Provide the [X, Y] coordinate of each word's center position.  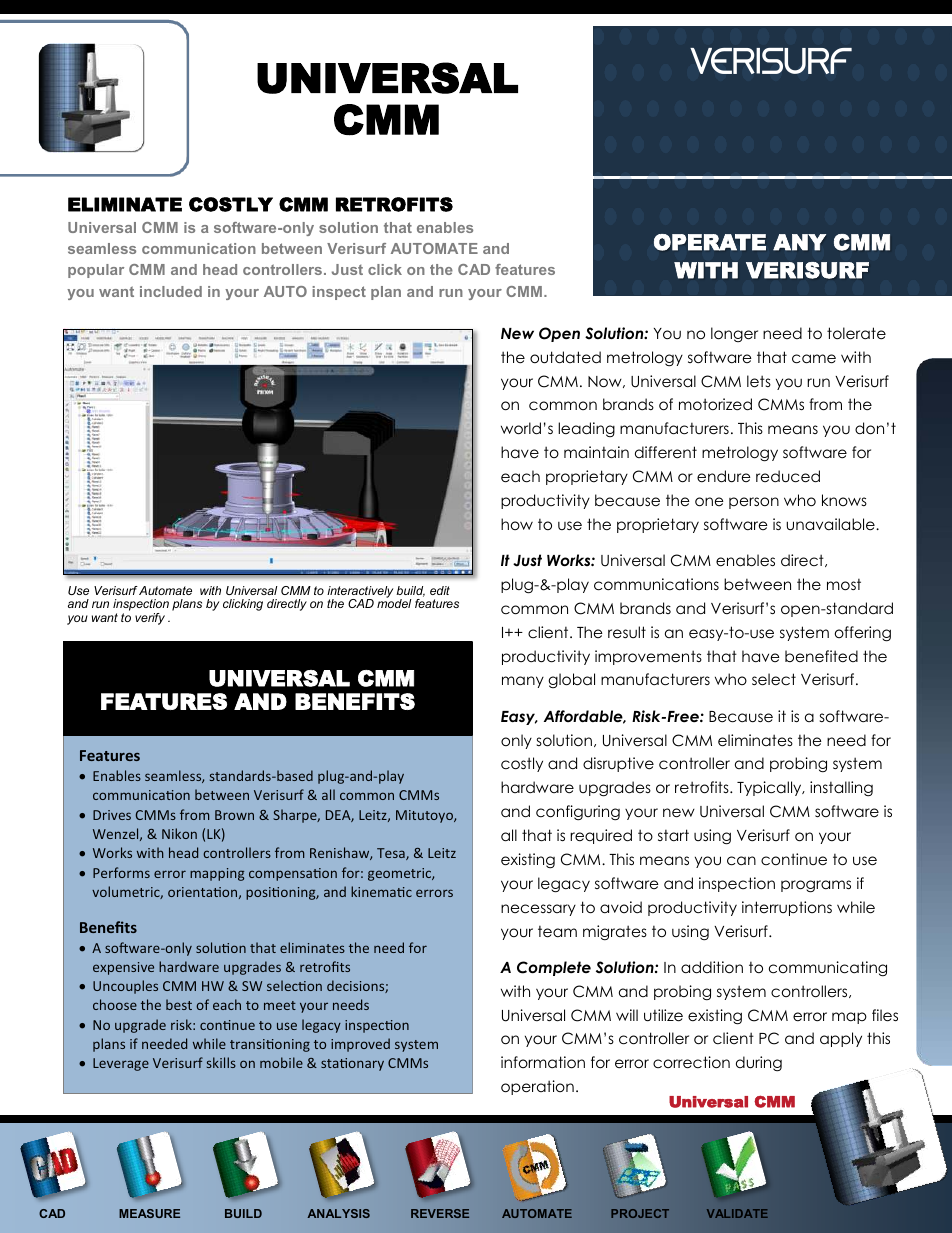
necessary [538, 910]
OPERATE [710, 242]
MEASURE [149, 1213]
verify [150, 619]
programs [816, 886]
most [844, 585]
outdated [565, 357]
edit [440, 590]
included [171, 291]
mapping [217, 874]
